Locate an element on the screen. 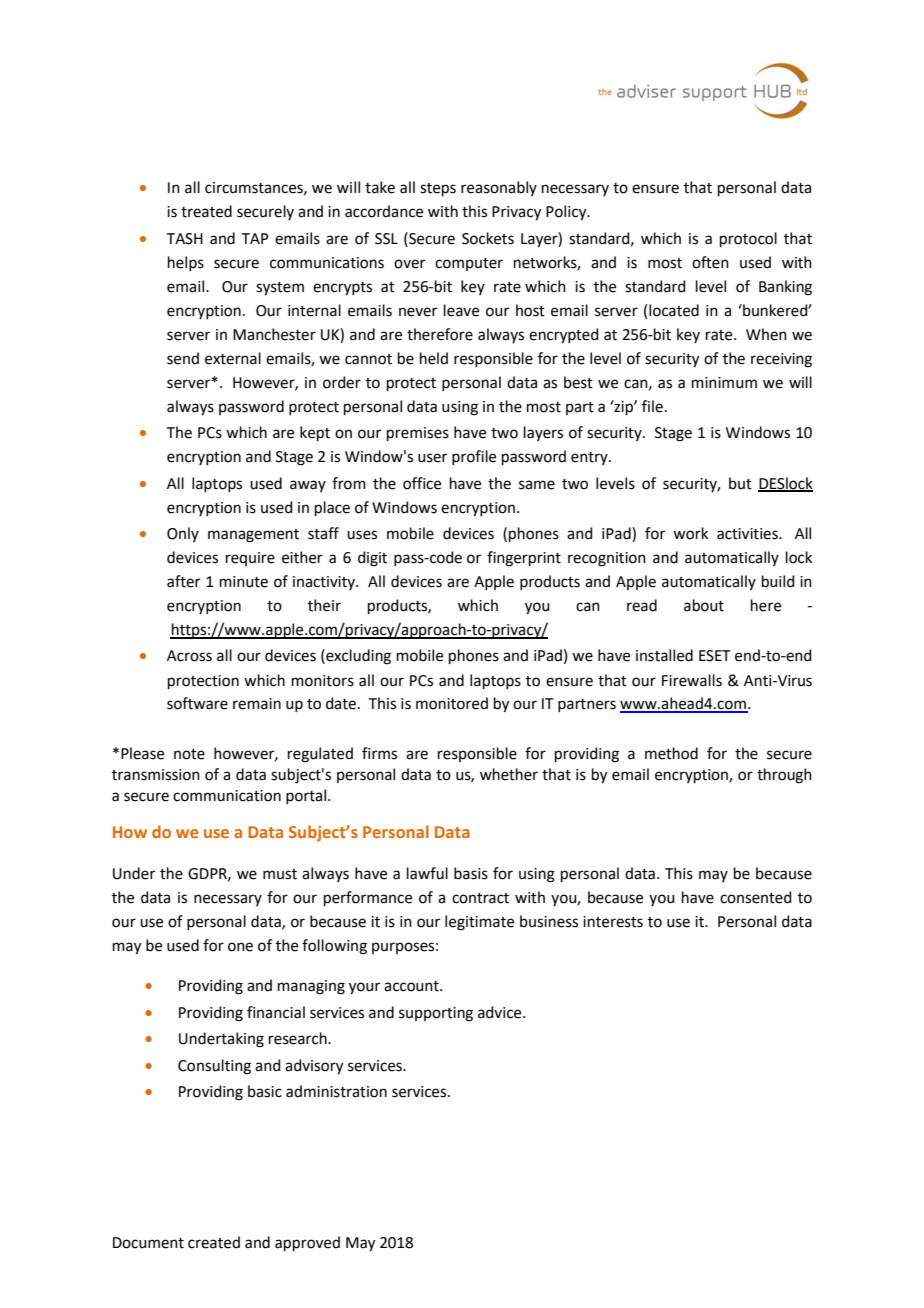 The height and width of the screenshot is (1308, 924). software is located at coordinates (197, 703).
